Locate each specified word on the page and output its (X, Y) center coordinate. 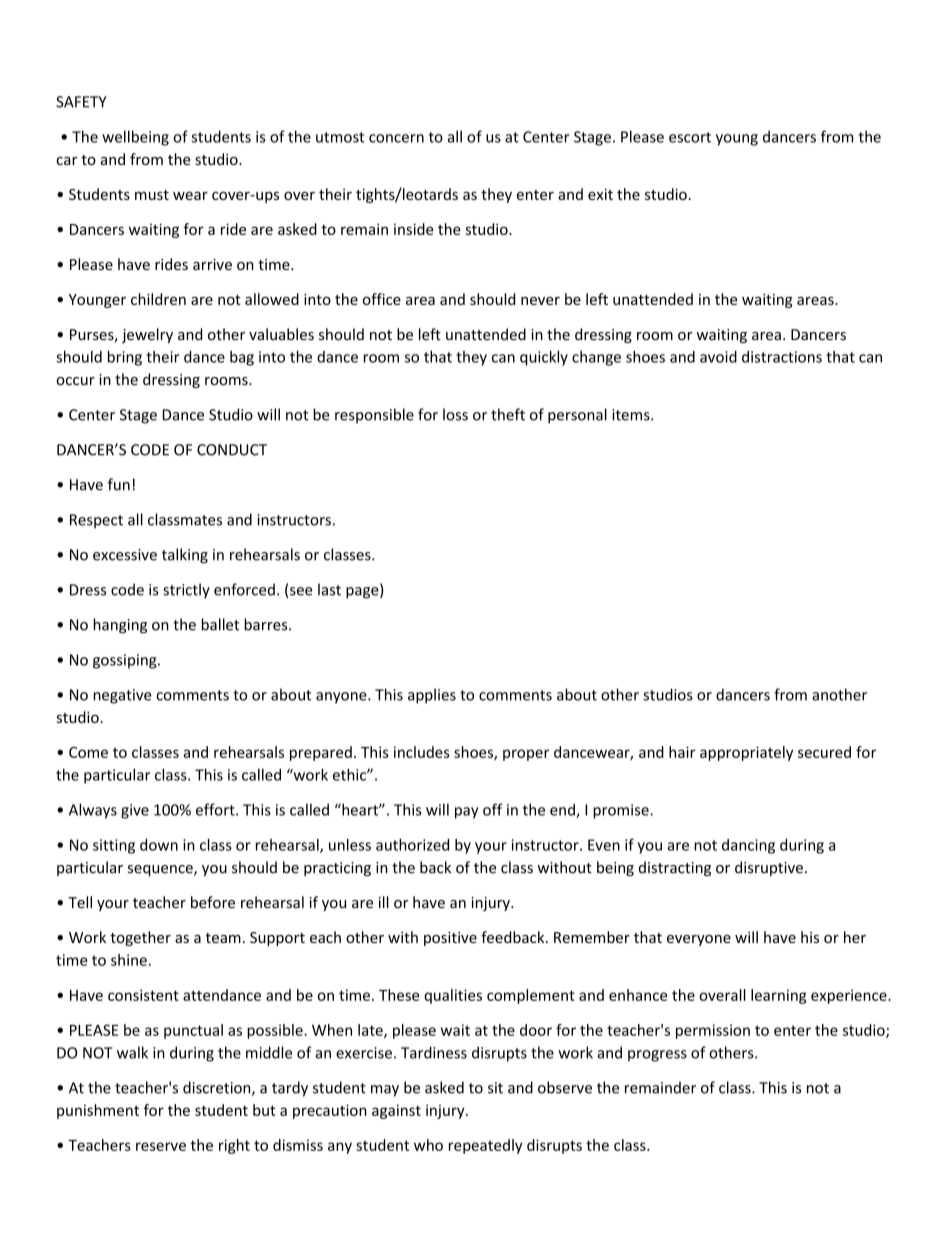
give (135, 811)
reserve (161, 1146)
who (428, 1145)
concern (396, 138)
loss (455, 414)
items (632, 415)
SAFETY (81, 102)
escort (690, 137)
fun (119, 484)
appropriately (746, 753)
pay (466, 813)
